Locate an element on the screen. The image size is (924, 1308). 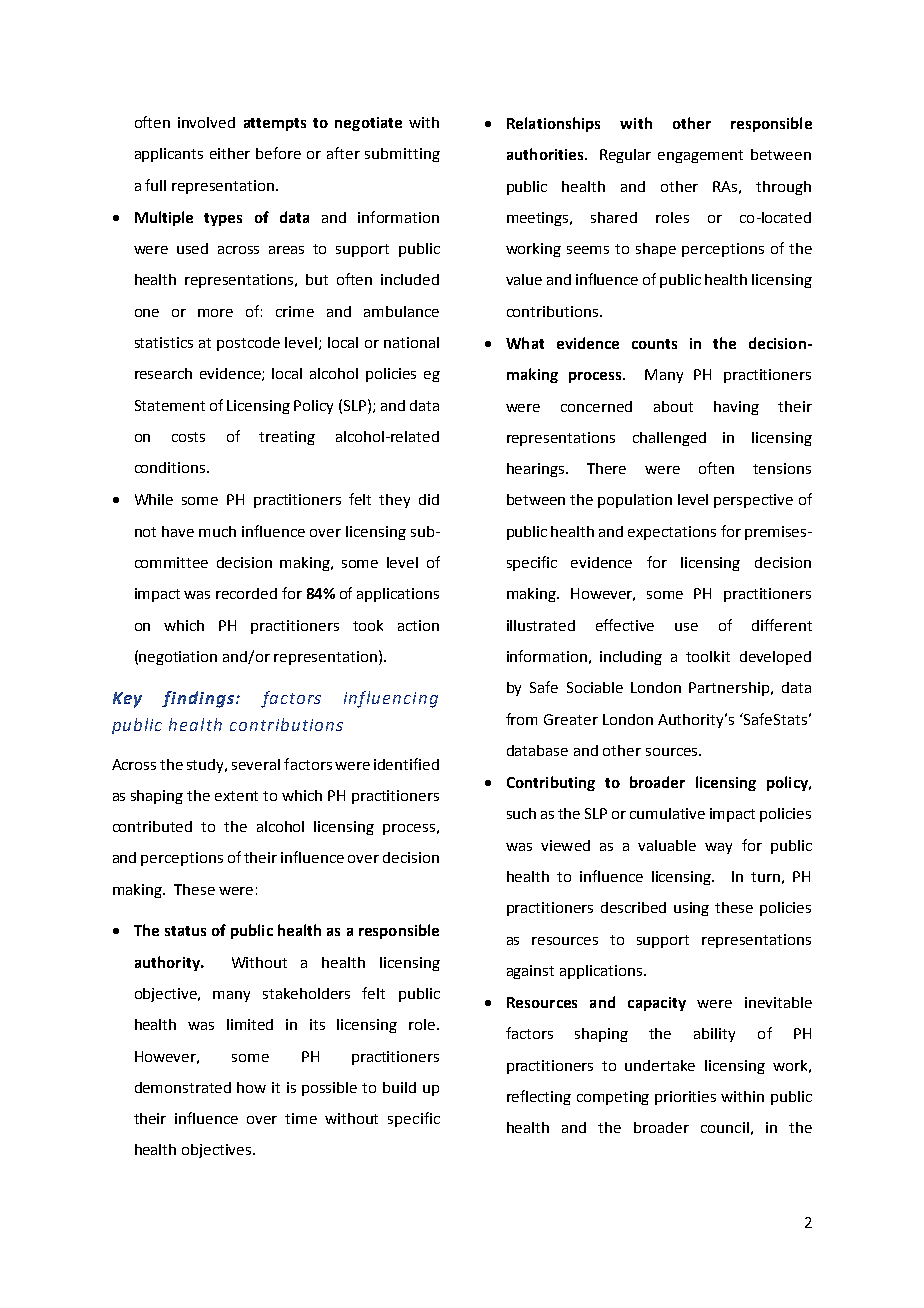
demonstrated is located at coordinates (183, 1087).
